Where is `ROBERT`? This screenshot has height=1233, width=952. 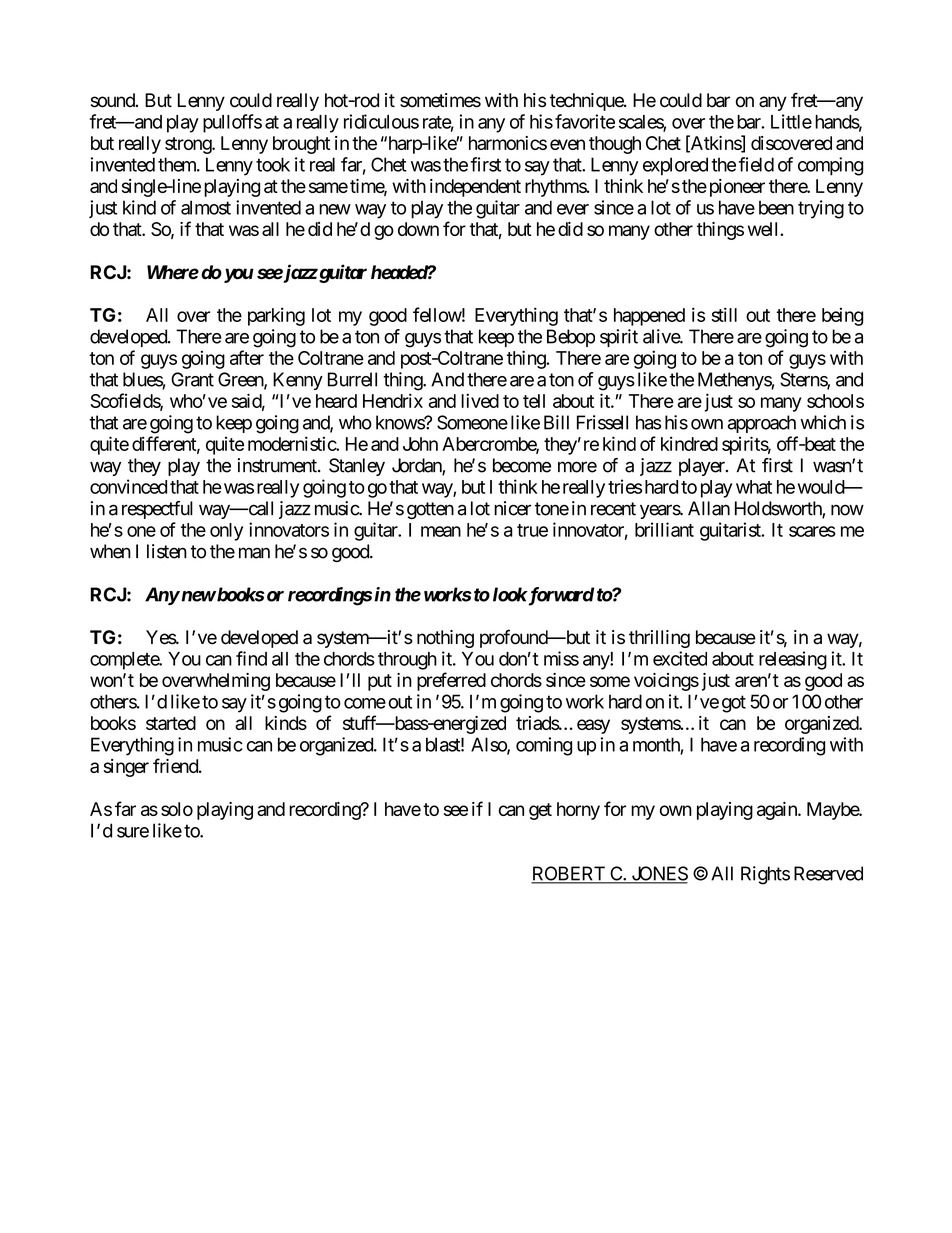
ROBERT is located at coordinates (569, 874).
